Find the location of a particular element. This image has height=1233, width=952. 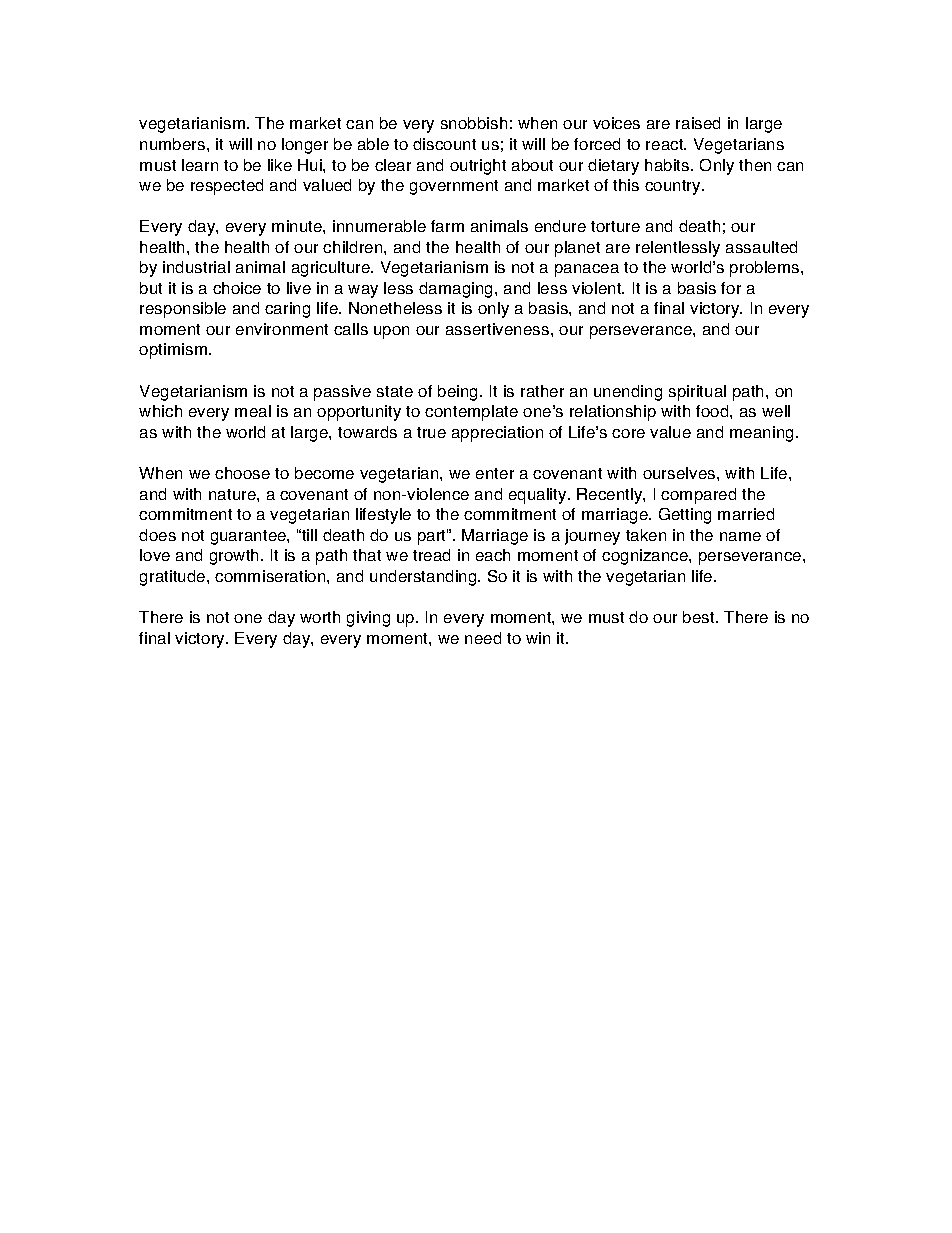

damaging is located at coordinates (457, 290).
